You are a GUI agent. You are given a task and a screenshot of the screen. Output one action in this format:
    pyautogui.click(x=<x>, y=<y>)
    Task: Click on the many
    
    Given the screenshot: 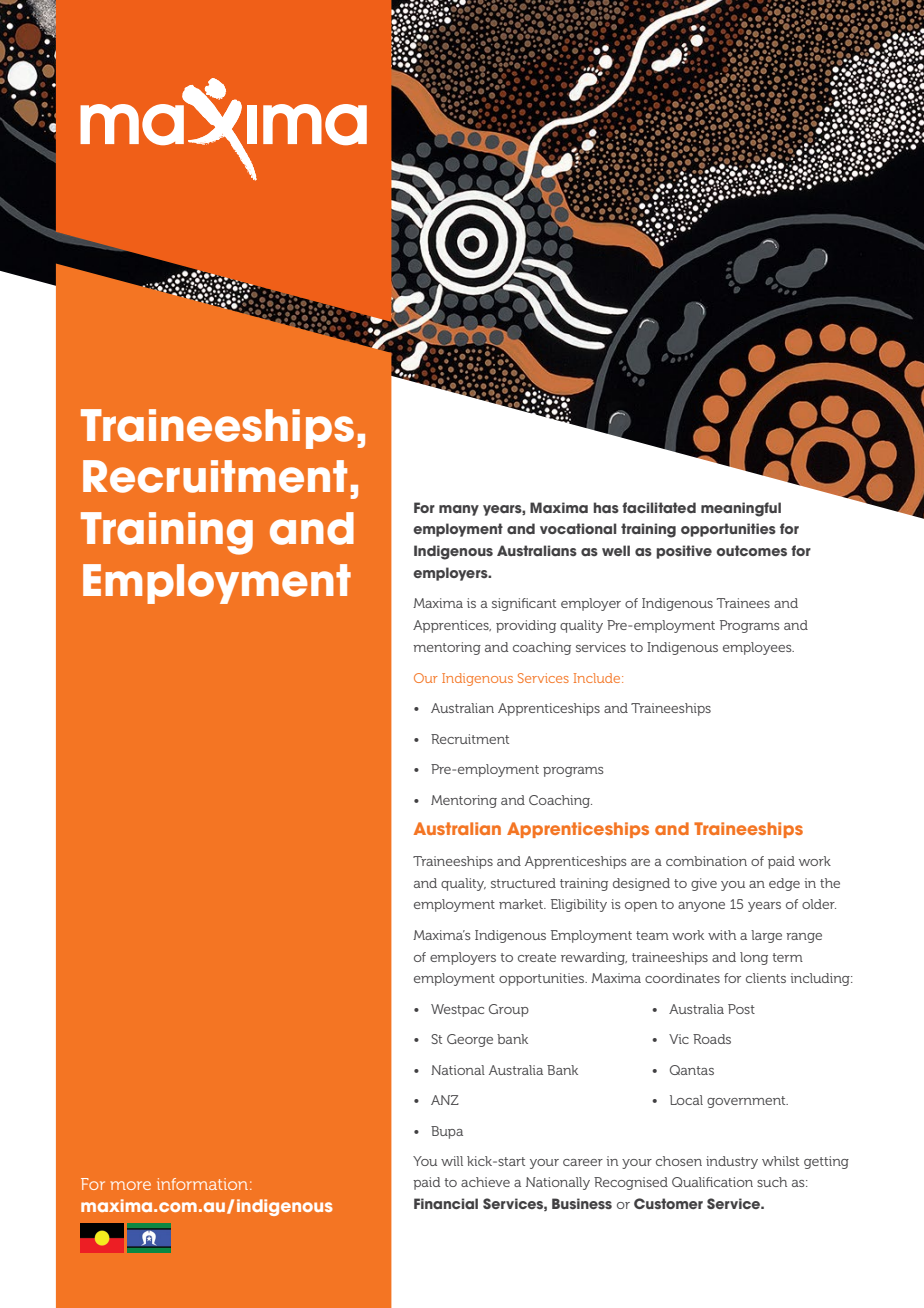 What is the action you would take?
    pyautogui.click(x=459, y=510)
